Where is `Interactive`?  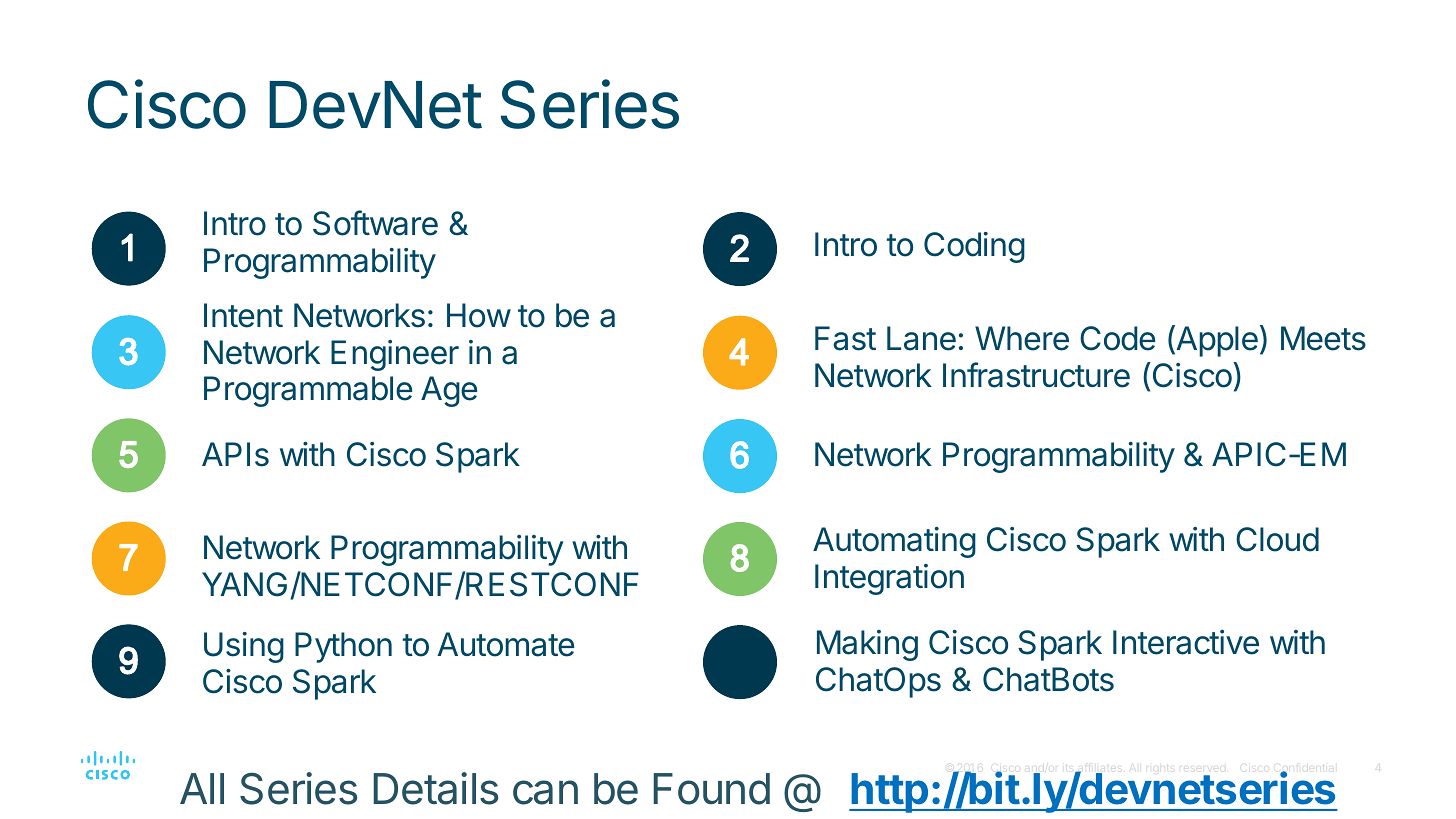
Interactive is located at coordinates (1186, 642).
